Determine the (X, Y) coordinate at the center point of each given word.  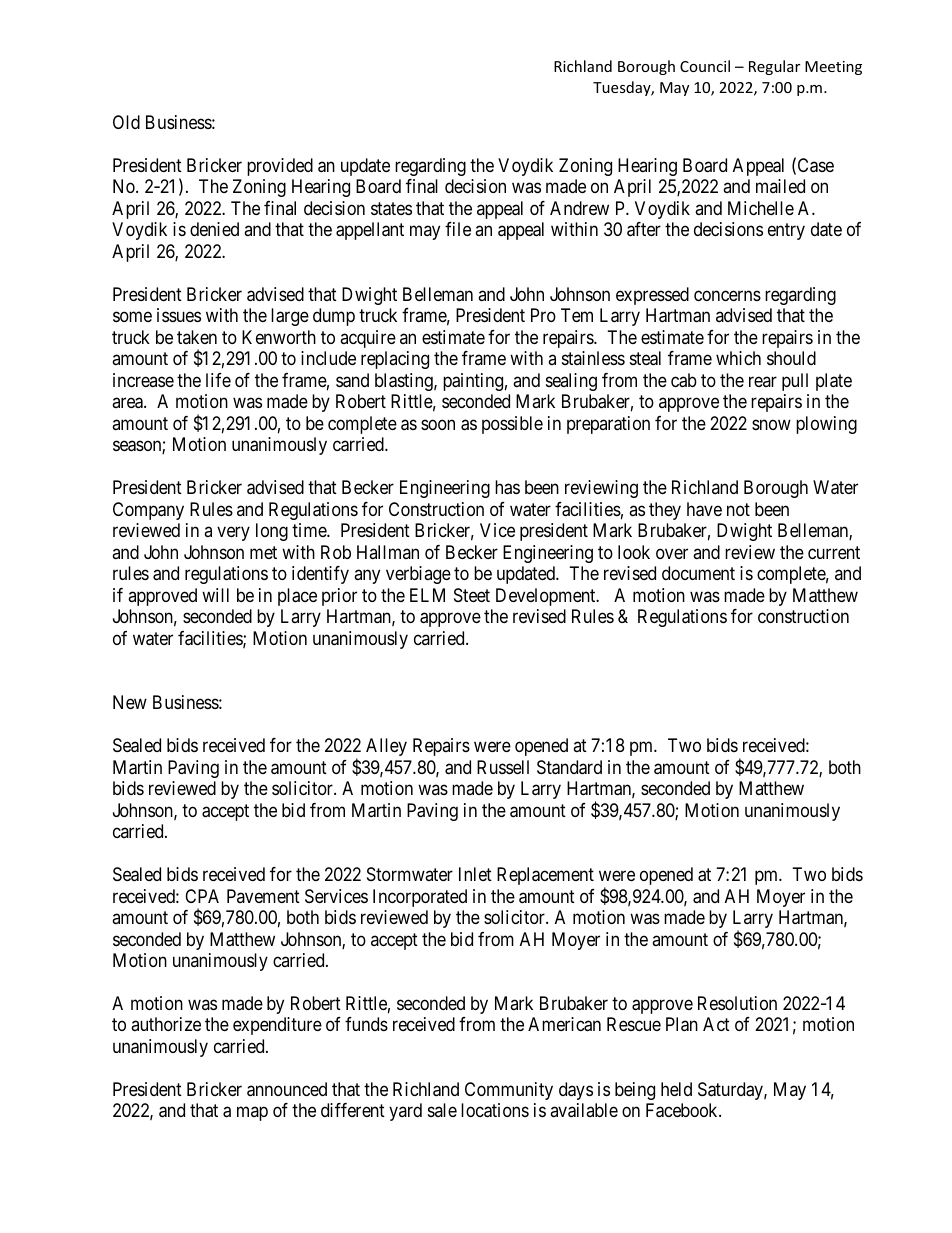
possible (512, 425)
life (218, 380)
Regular (774, 67)
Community (509, 1091)
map (252, 1114)
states (391, 209)
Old (126, 122)
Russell (503, 767)
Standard (569, 767)
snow (771, 424)
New (130, 702)
